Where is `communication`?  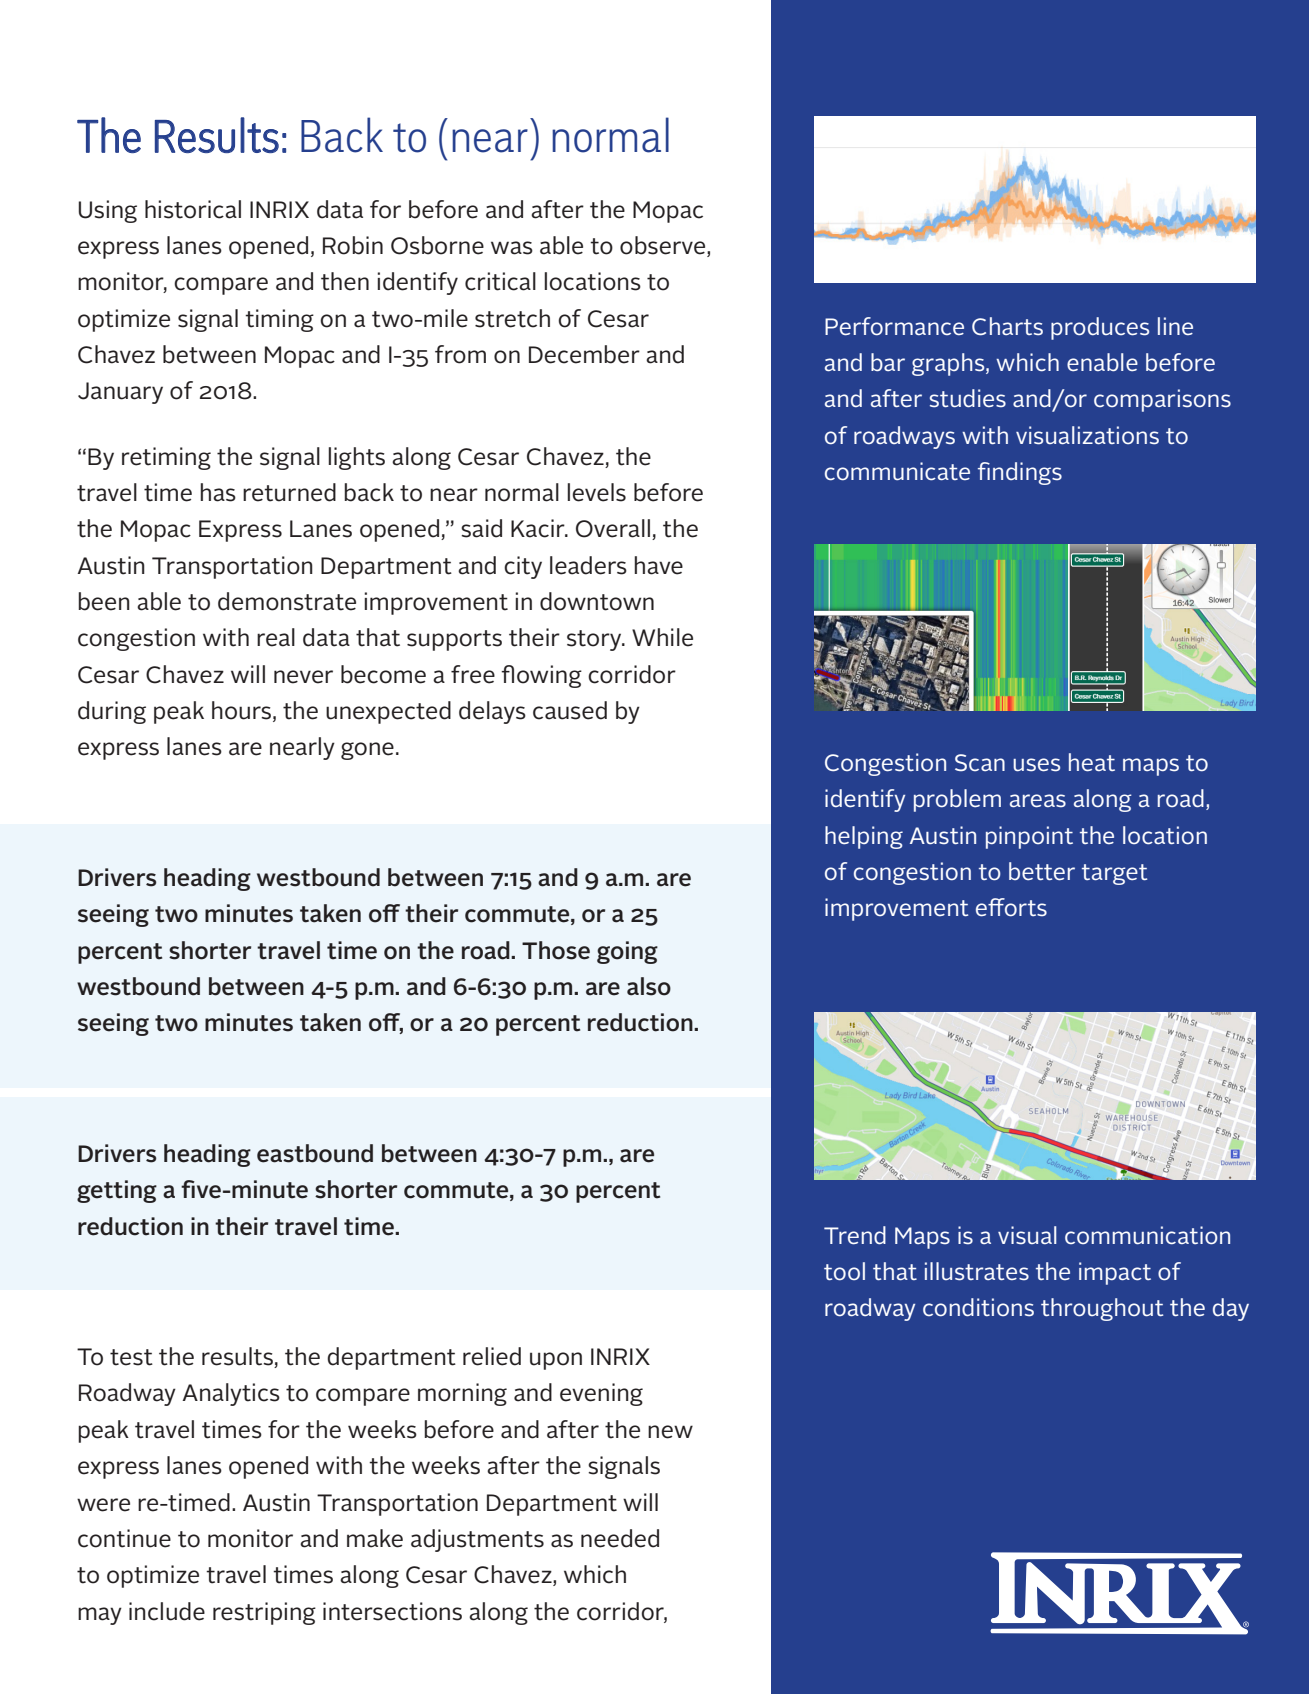 communication is located at coordinates (1147, 1235).
